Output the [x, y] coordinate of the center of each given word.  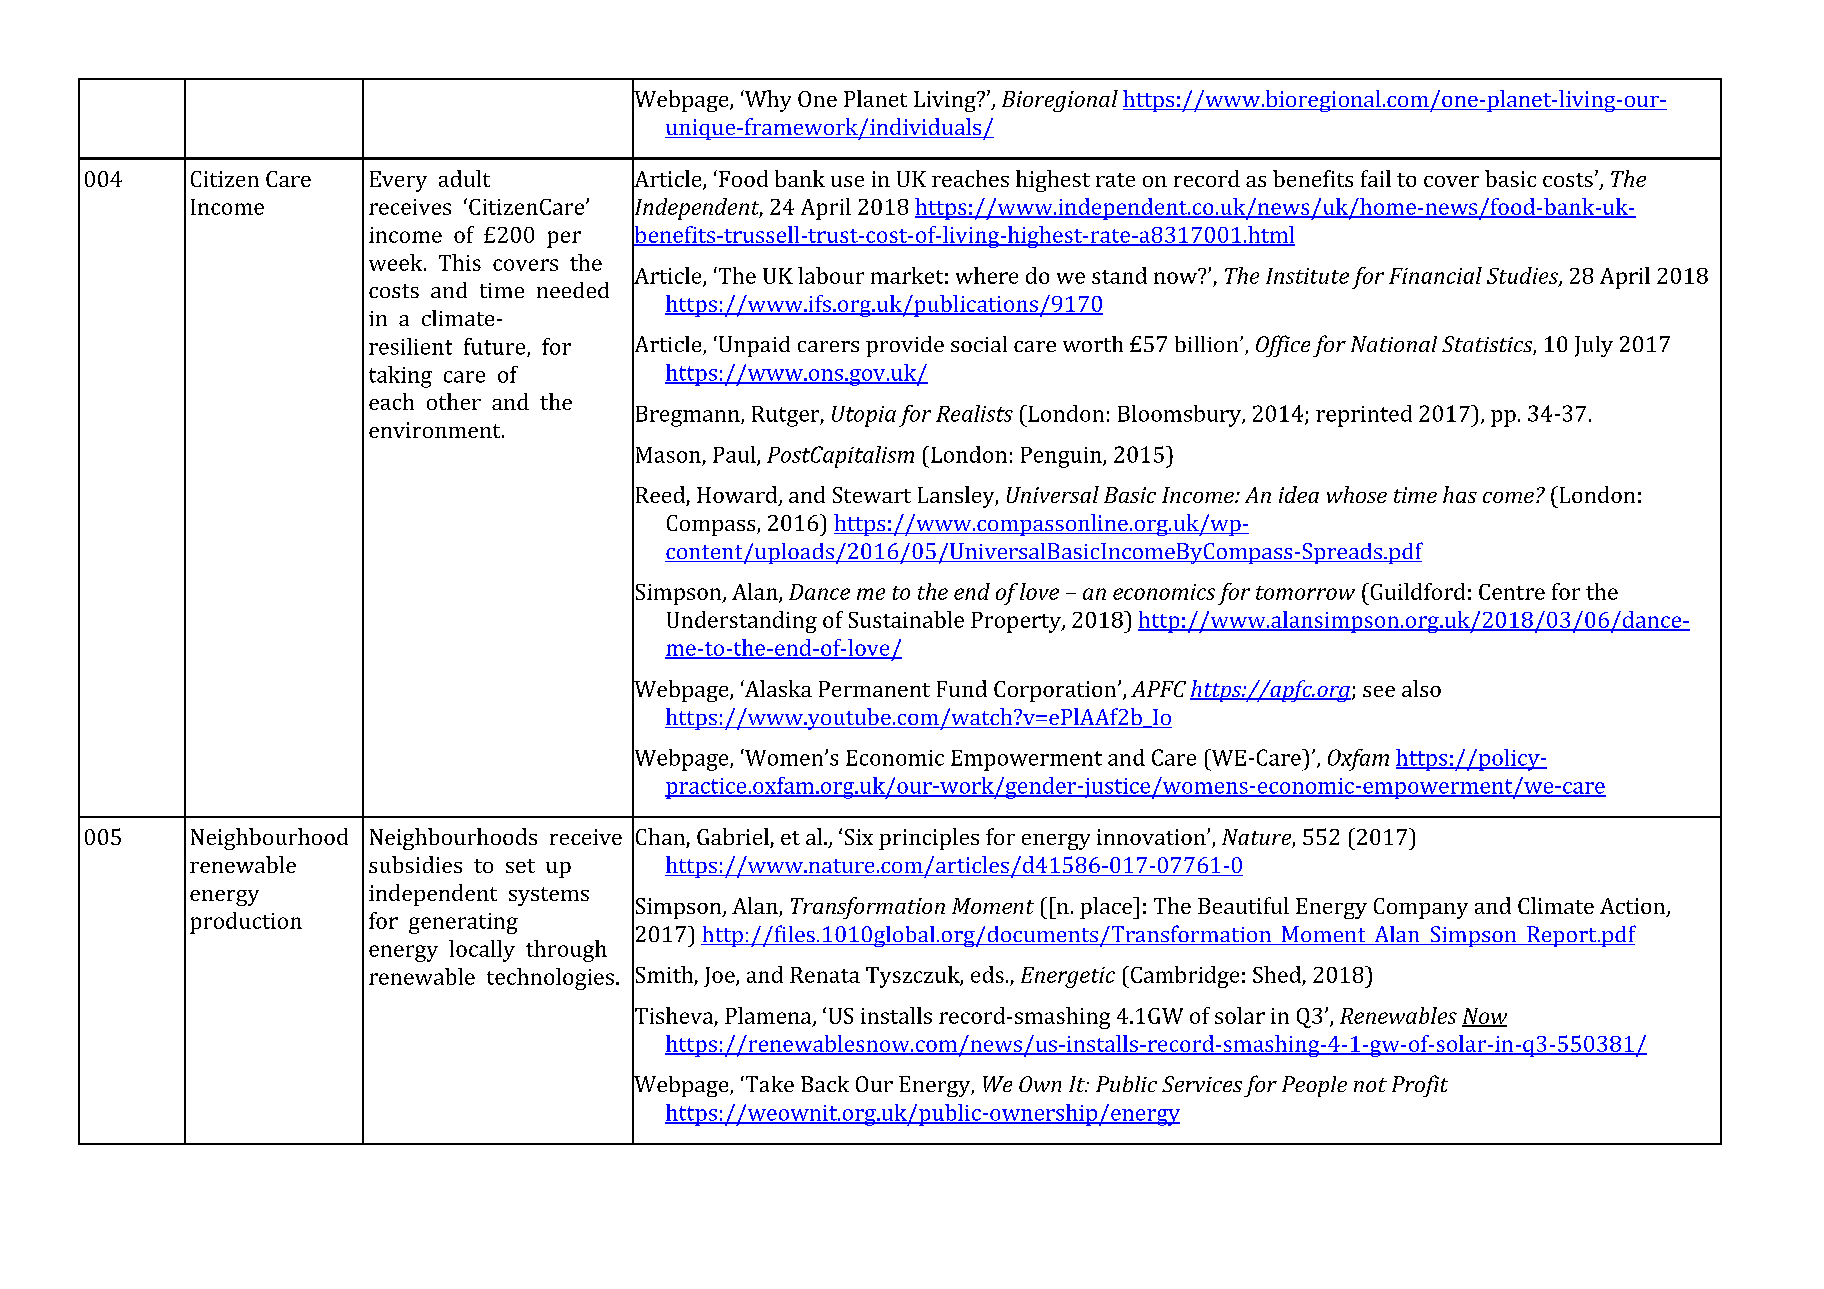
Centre [1512, 592]
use [847, 181]
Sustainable [906, 619]
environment [436, 430]
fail [1376, 178]
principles [929, 839]
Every [398, 181]
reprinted [1364, 416]
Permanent [874, 689]
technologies [550, 979]
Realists [974, 413]
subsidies [415, 864]
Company [1421, 908]
